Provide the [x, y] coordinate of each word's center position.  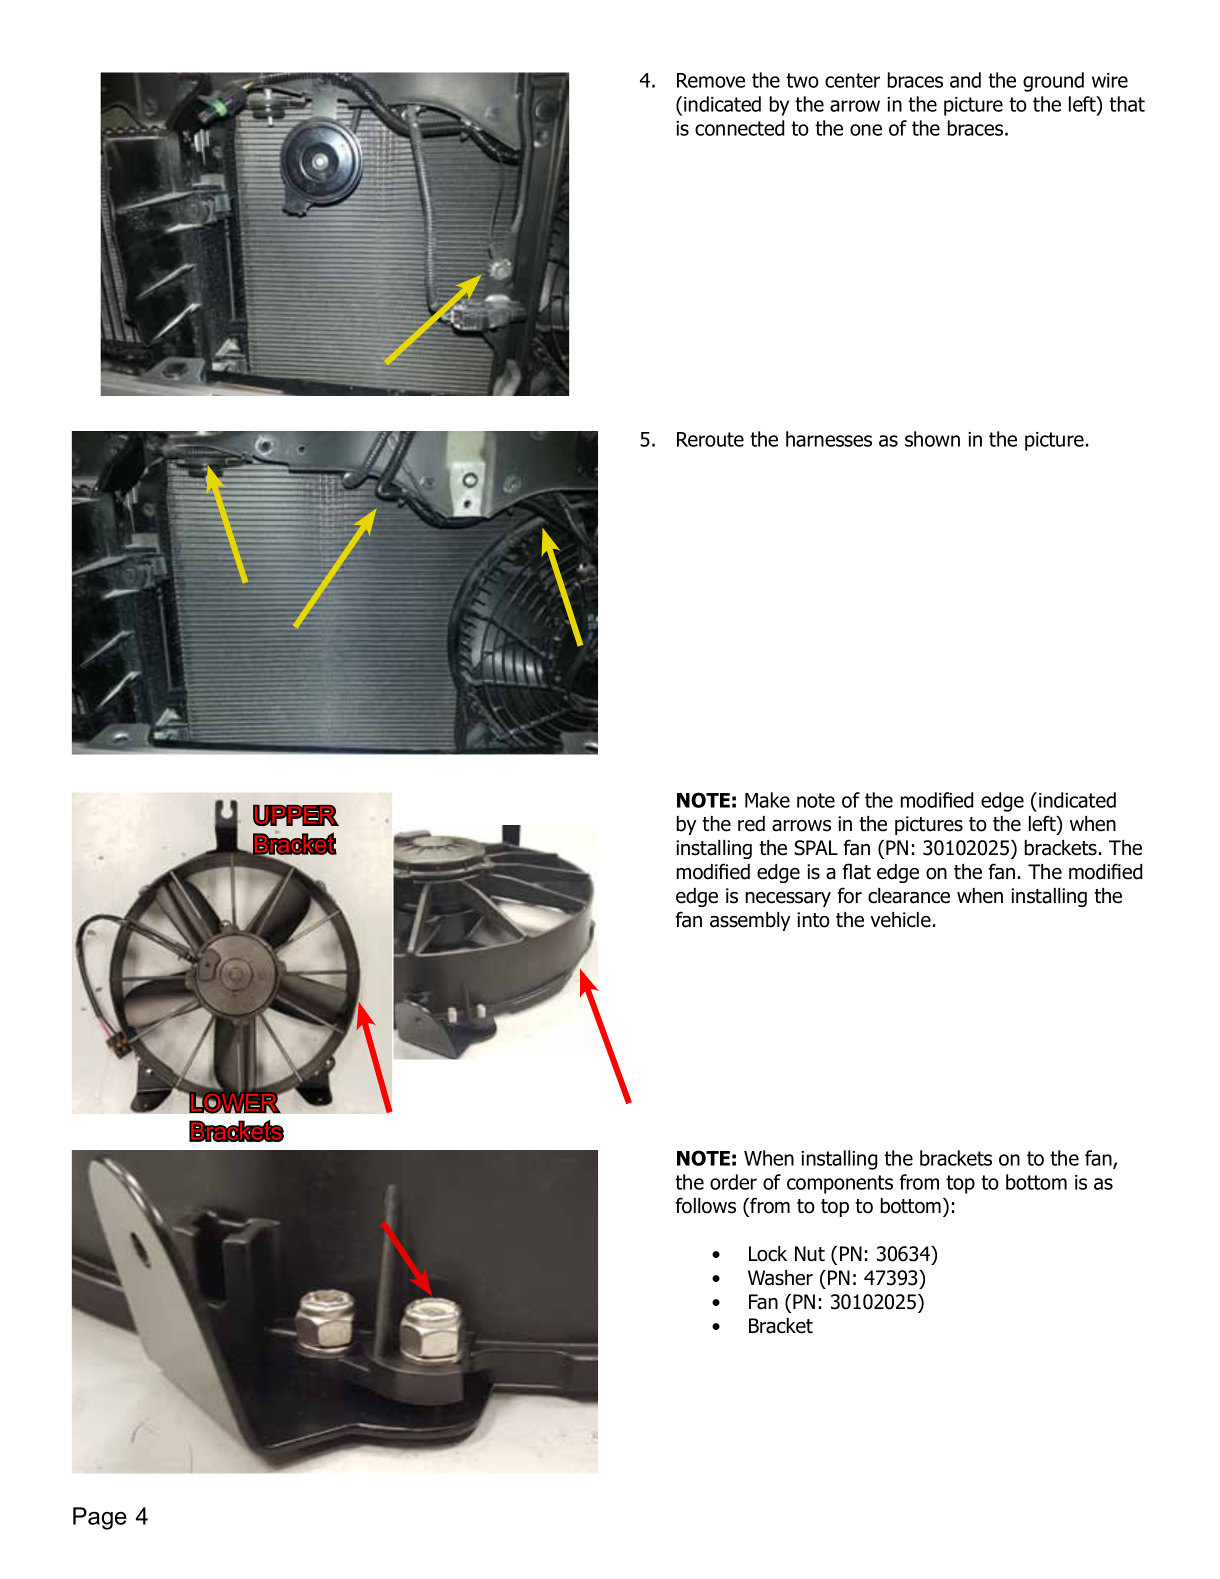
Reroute [710, 439]
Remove [711, 80]
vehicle [900, 920]
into [813, 920]
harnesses [829, 439]
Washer [780, 1278]
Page [100, 1518]
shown [932, 439]
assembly [750, 921]
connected [740, 128]
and [965, 80]
